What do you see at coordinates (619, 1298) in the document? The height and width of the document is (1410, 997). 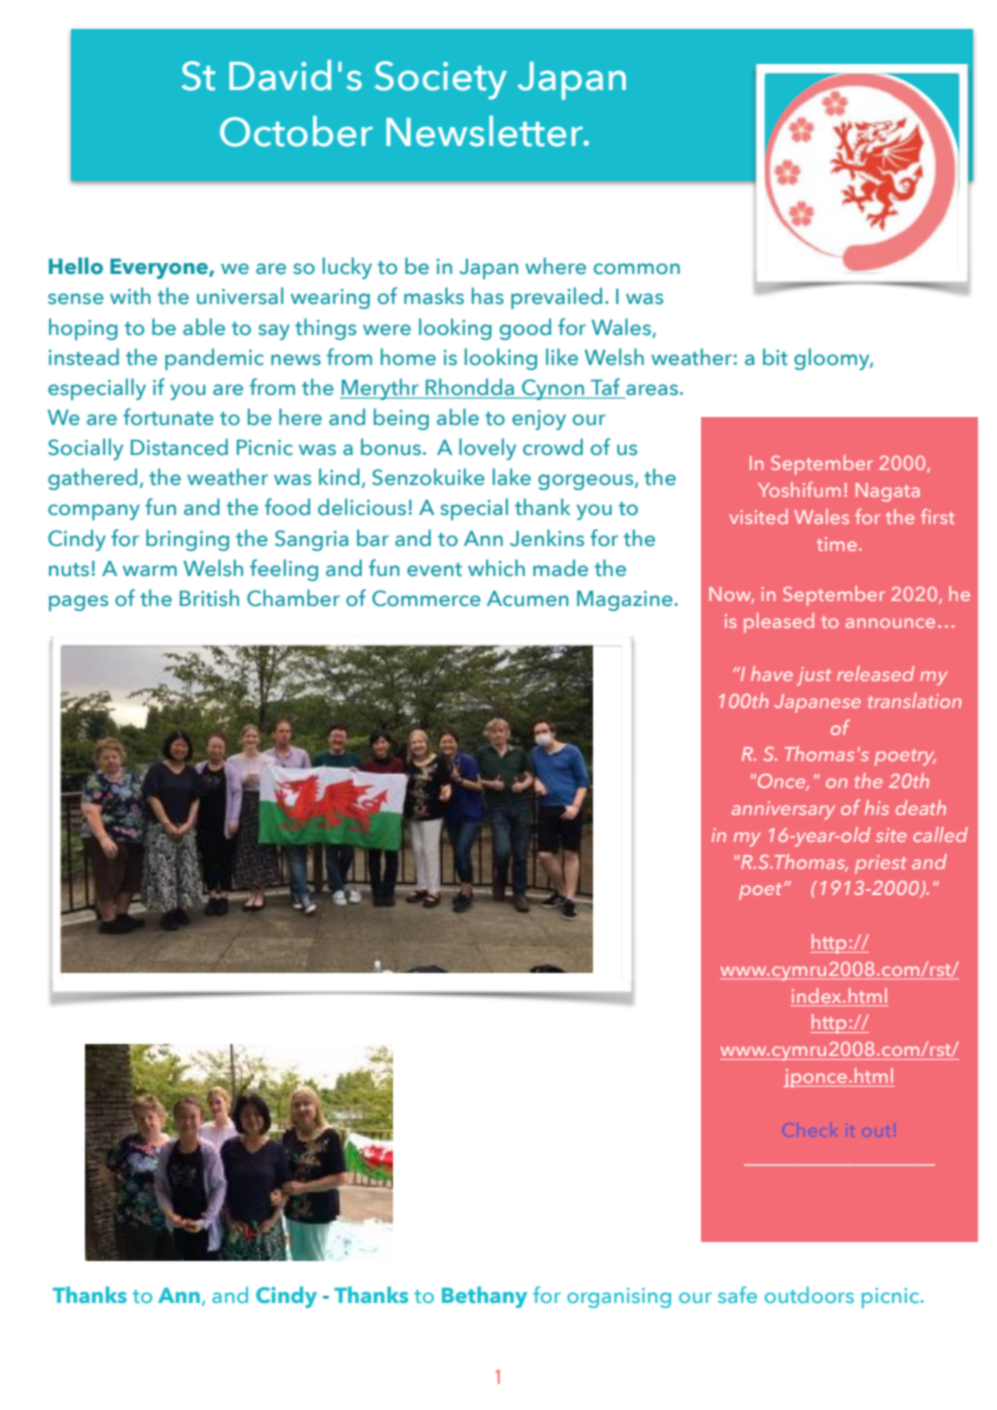 I see `organising` at bounding box center [619, 1298].
